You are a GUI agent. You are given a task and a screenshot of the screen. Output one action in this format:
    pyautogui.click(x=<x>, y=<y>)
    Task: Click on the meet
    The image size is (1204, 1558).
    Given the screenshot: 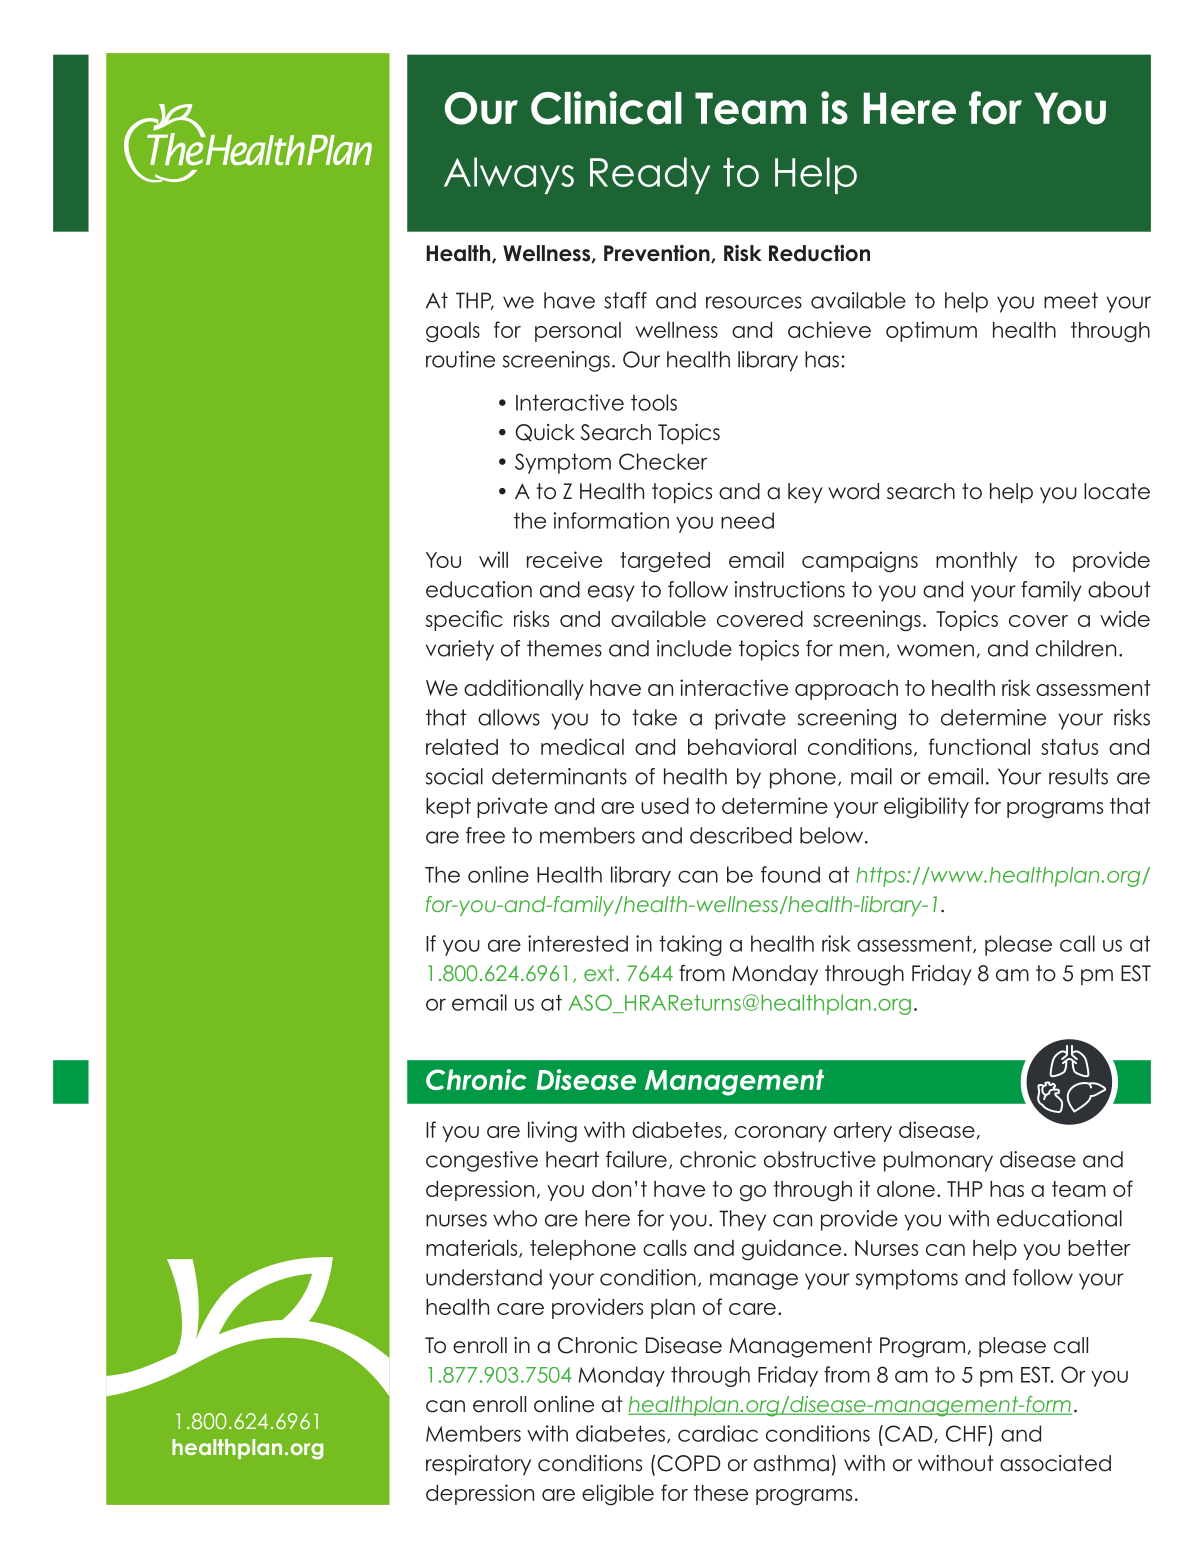 What is the action you would take?
    pyautogui.click(x=1071, y=300)
